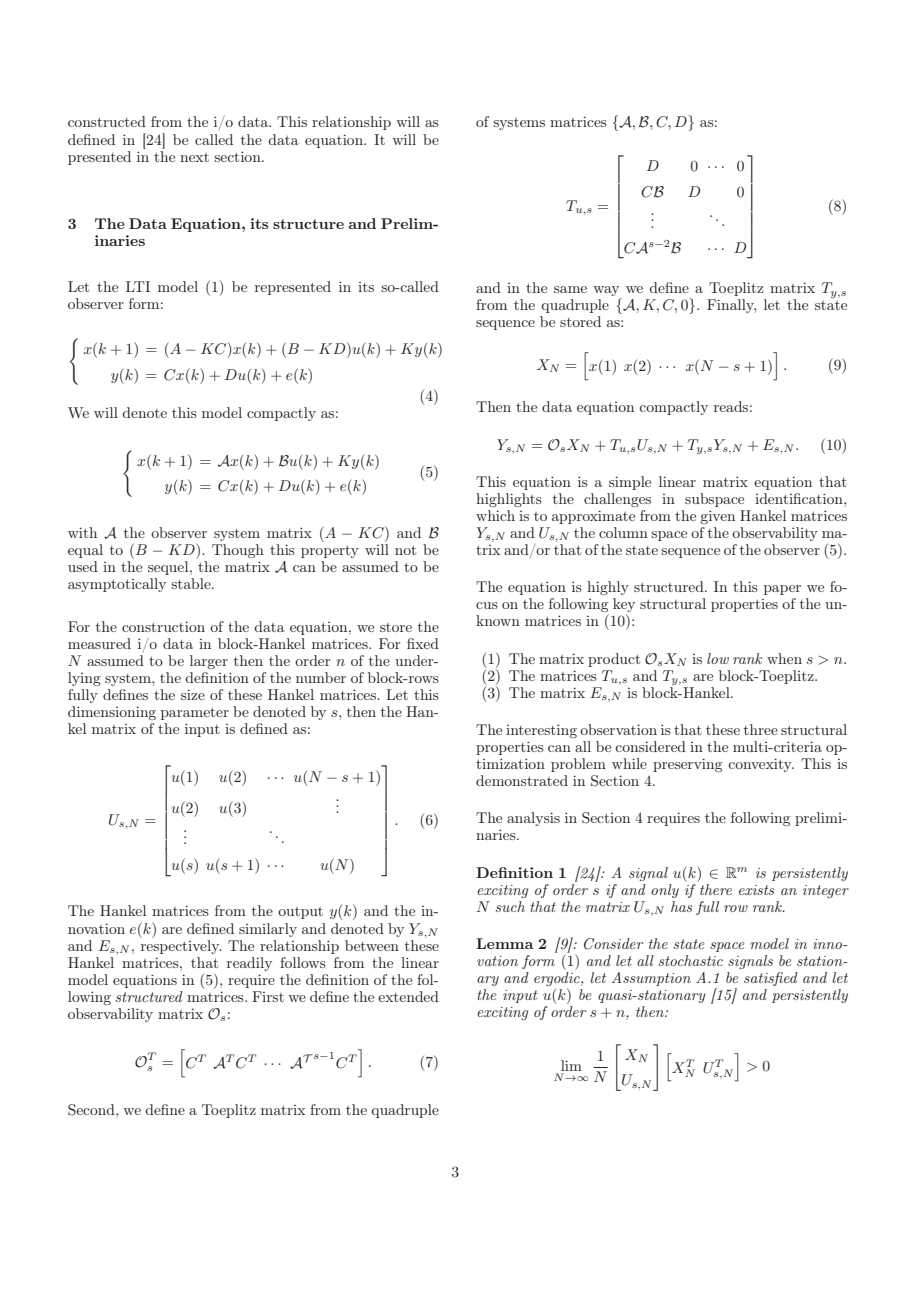 The width and height of the document is (924, 1308). I want to click on demonstrated, so click(522, 780).
